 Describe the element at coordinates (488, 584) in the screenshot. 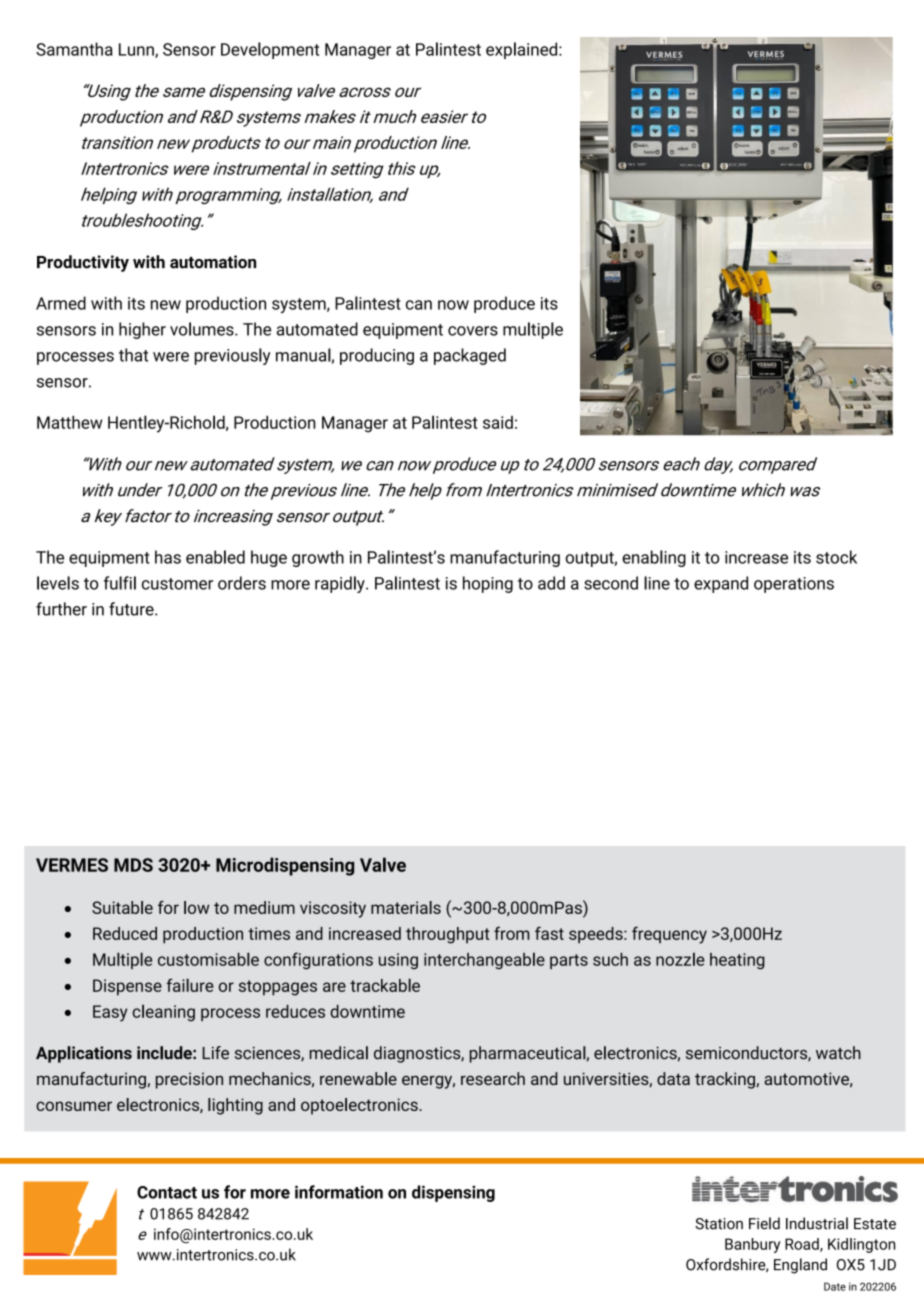

I see `hoping` at that location.
